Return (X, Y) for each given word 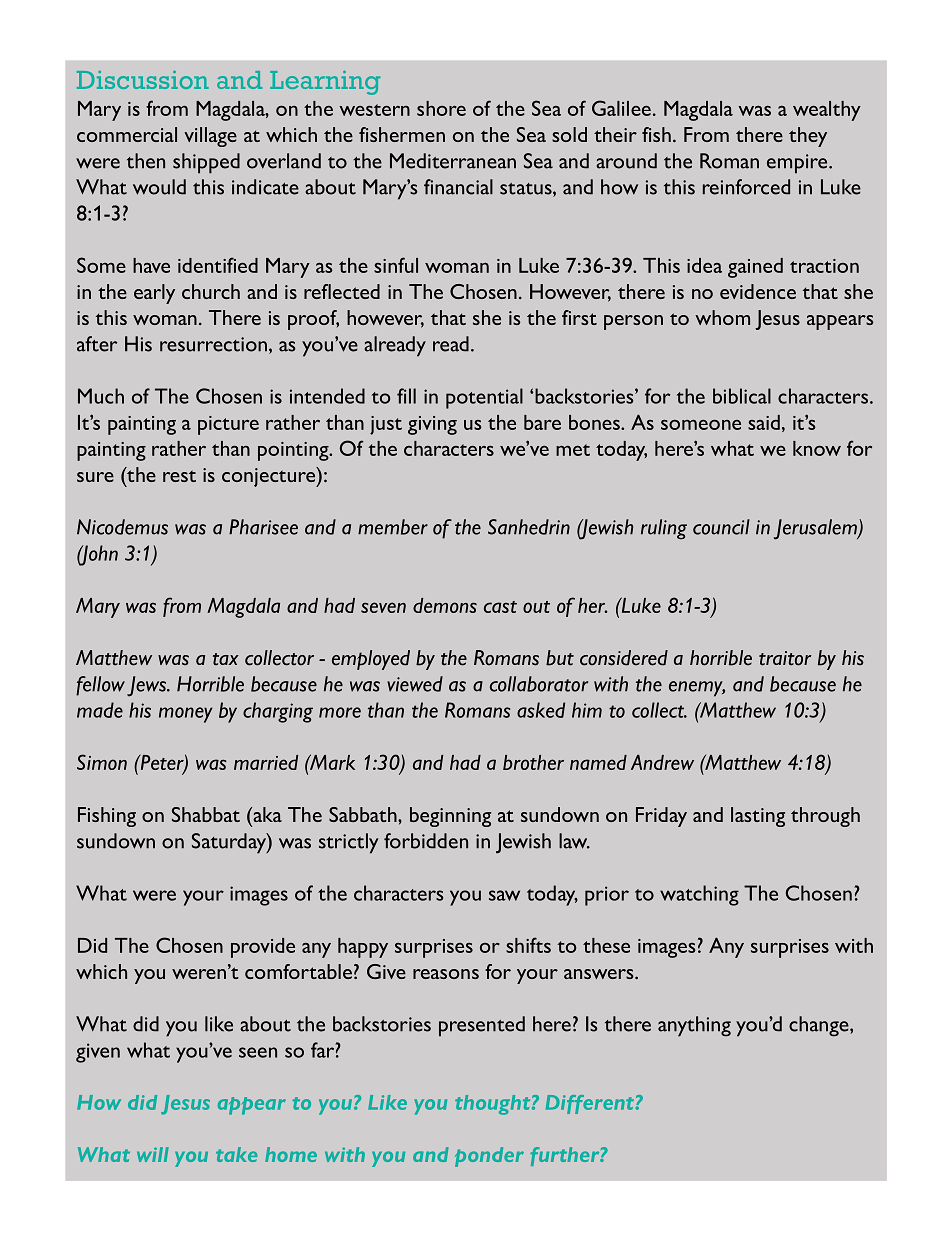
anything (694, 1026)
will (153, 1154)
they (808, 137)
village (210, 137)
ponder (489, 1157)
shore (441, 108)
